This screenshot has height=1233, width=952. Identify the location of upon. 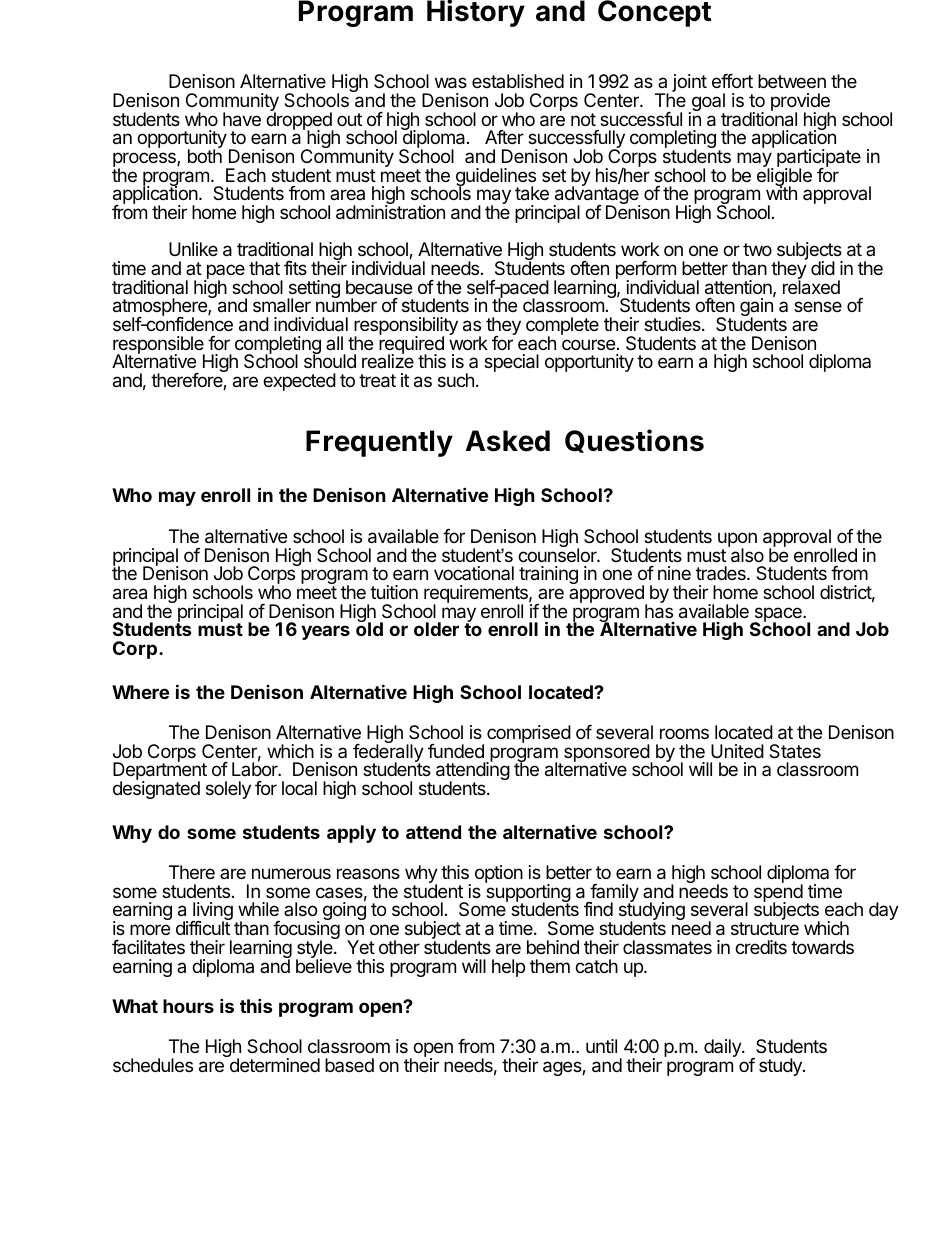
(737, 541).
